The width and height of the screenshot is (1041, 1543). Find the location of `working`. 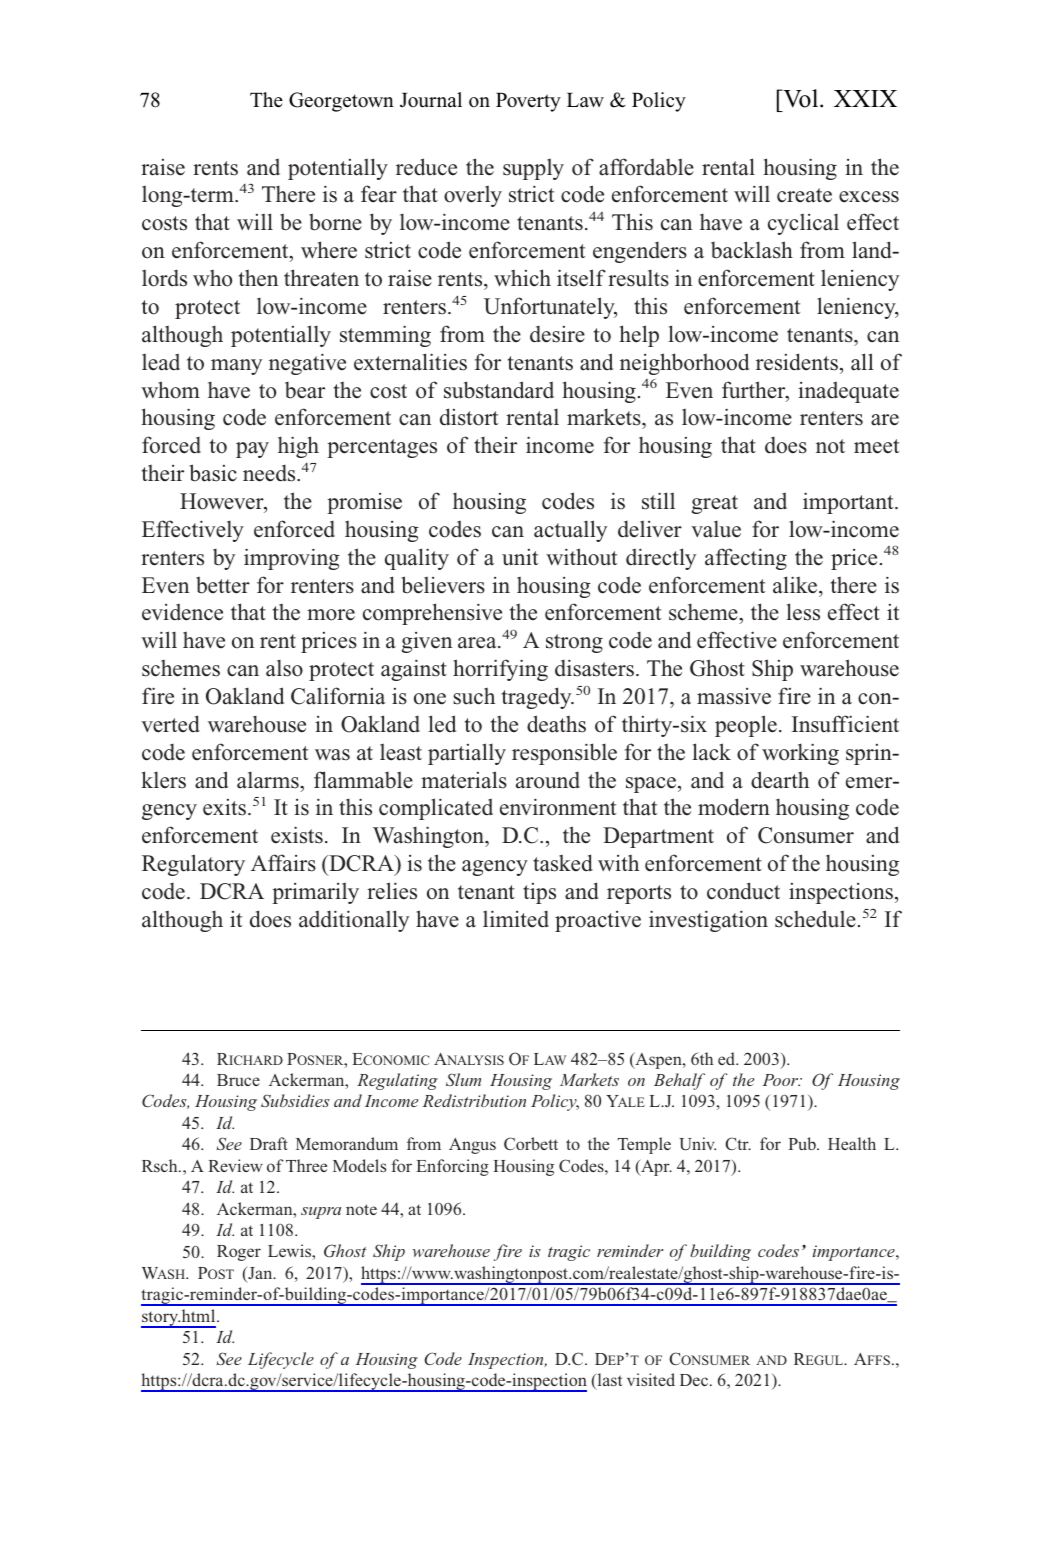

working is located at coordinates (800, 754).
